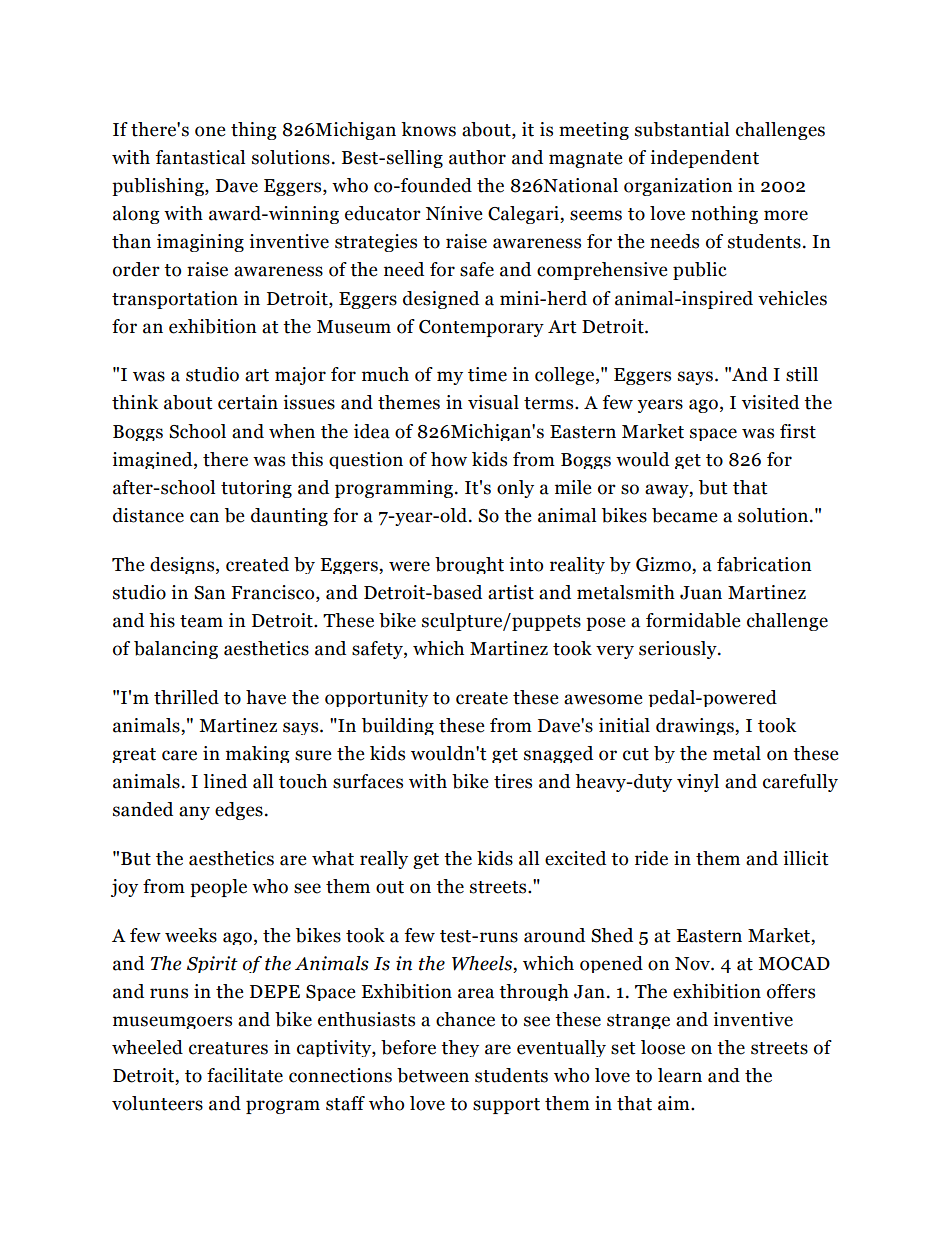 Image resolution: width=952 pixels, height=1233 pixels. I want to click on really, so click(384, 860).
